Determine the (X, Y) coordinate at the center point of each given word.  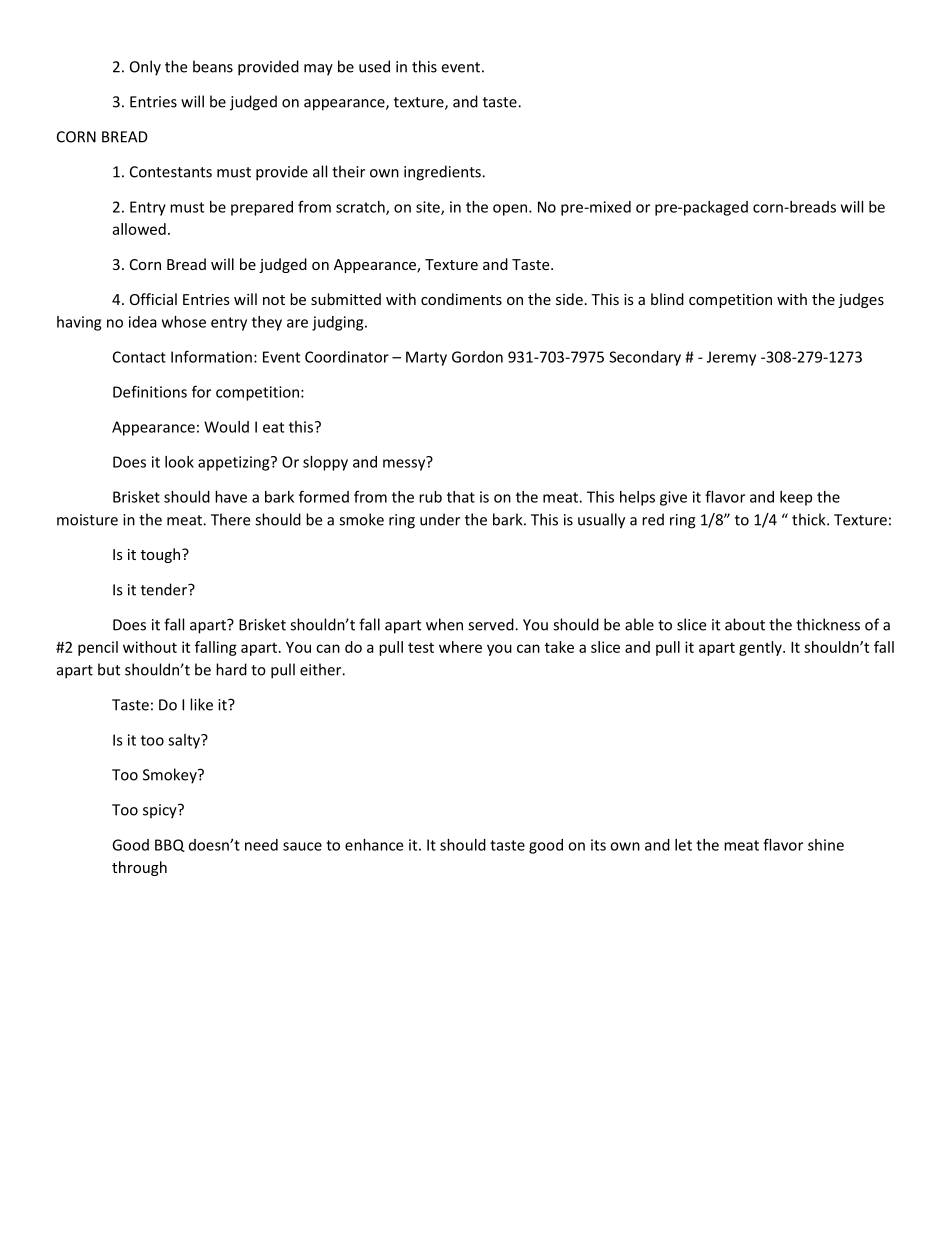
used (374, 66)
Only (145, 68)
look (179, 462)
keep (796, 498)
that (461, 497)
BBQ (170, 845)
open (511, 210)
